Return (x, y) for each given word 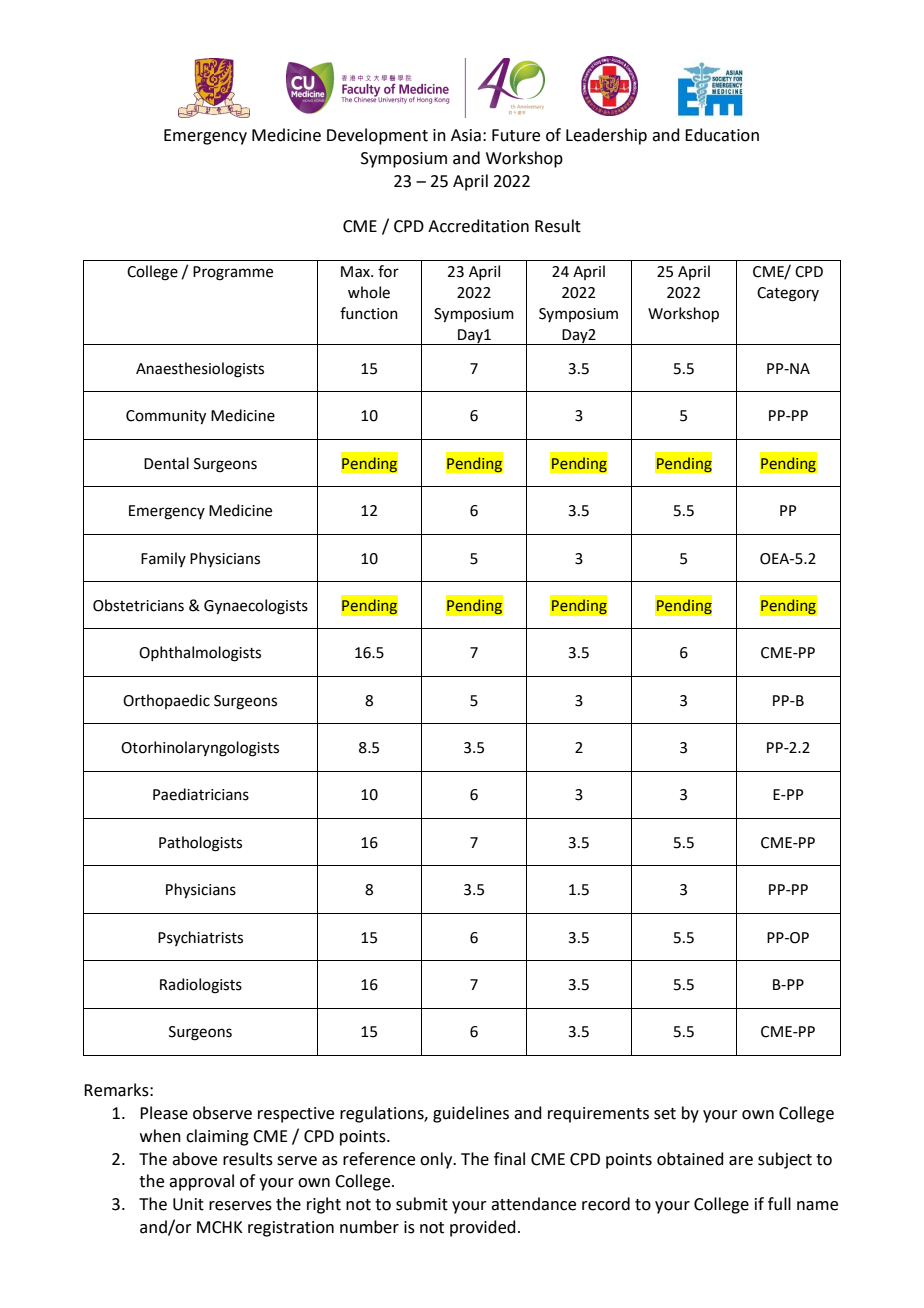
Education (722, 135)
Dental (166, 463)
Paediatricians (201, 794)
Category (788, 294)
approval (201, 1182)
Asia (466, 135)
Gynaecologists (256, 607)
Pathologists (200, 844)
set (665, 1114)
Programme (233, 273)
